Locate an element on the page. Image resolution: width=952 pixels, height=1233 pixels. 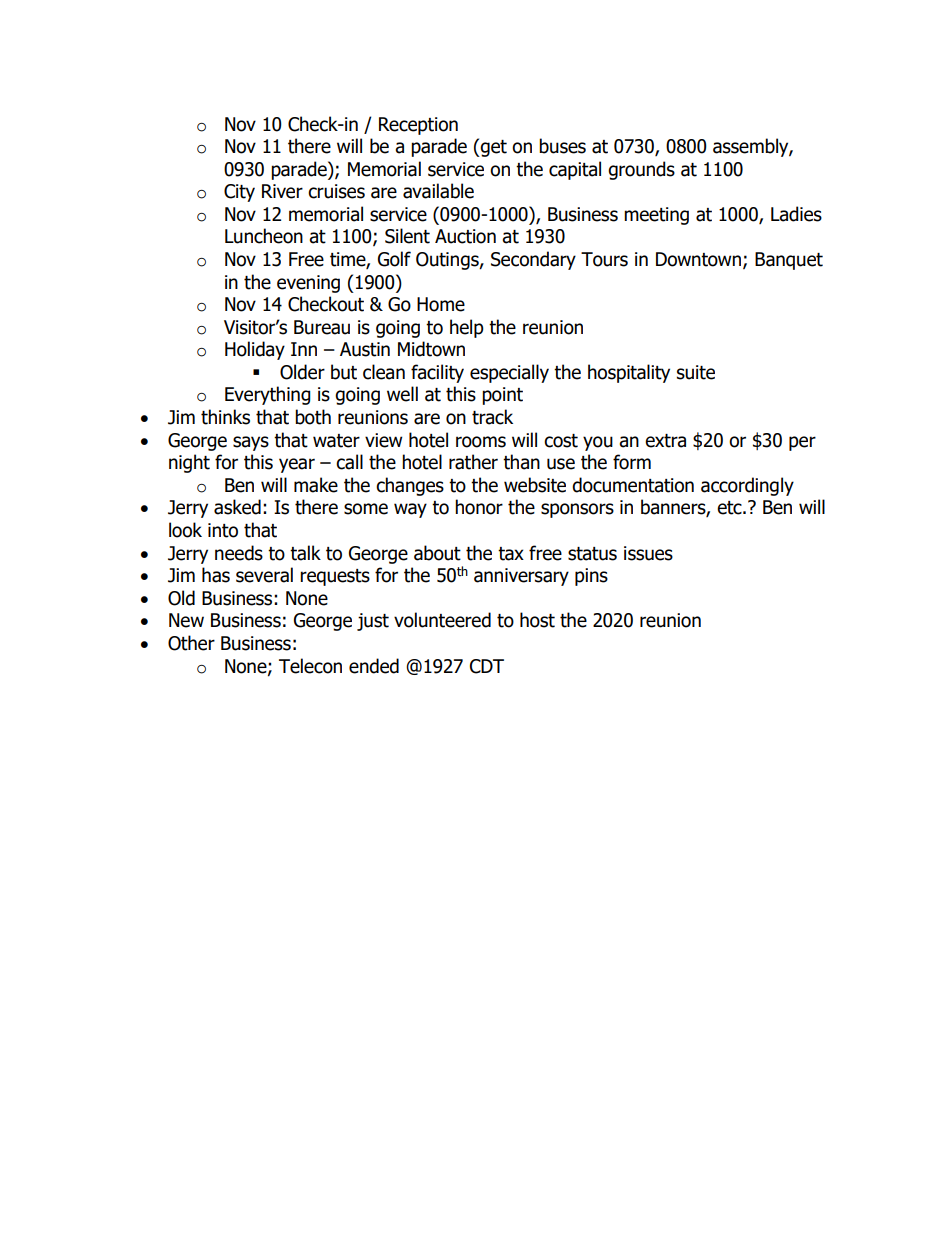
point is located at coordinates (502, 396).
